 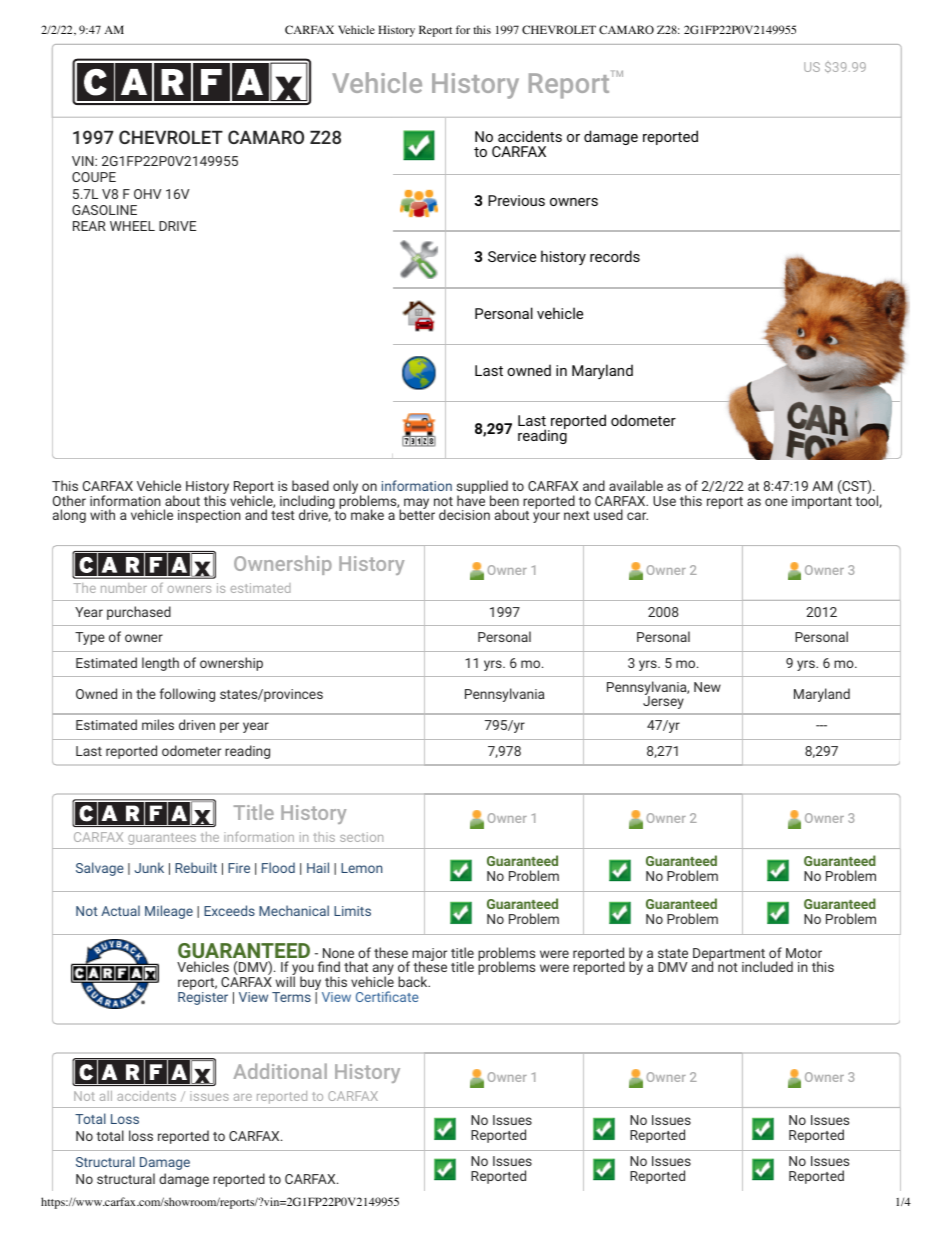 I want to click on decision, so click(x=464, y=514).
